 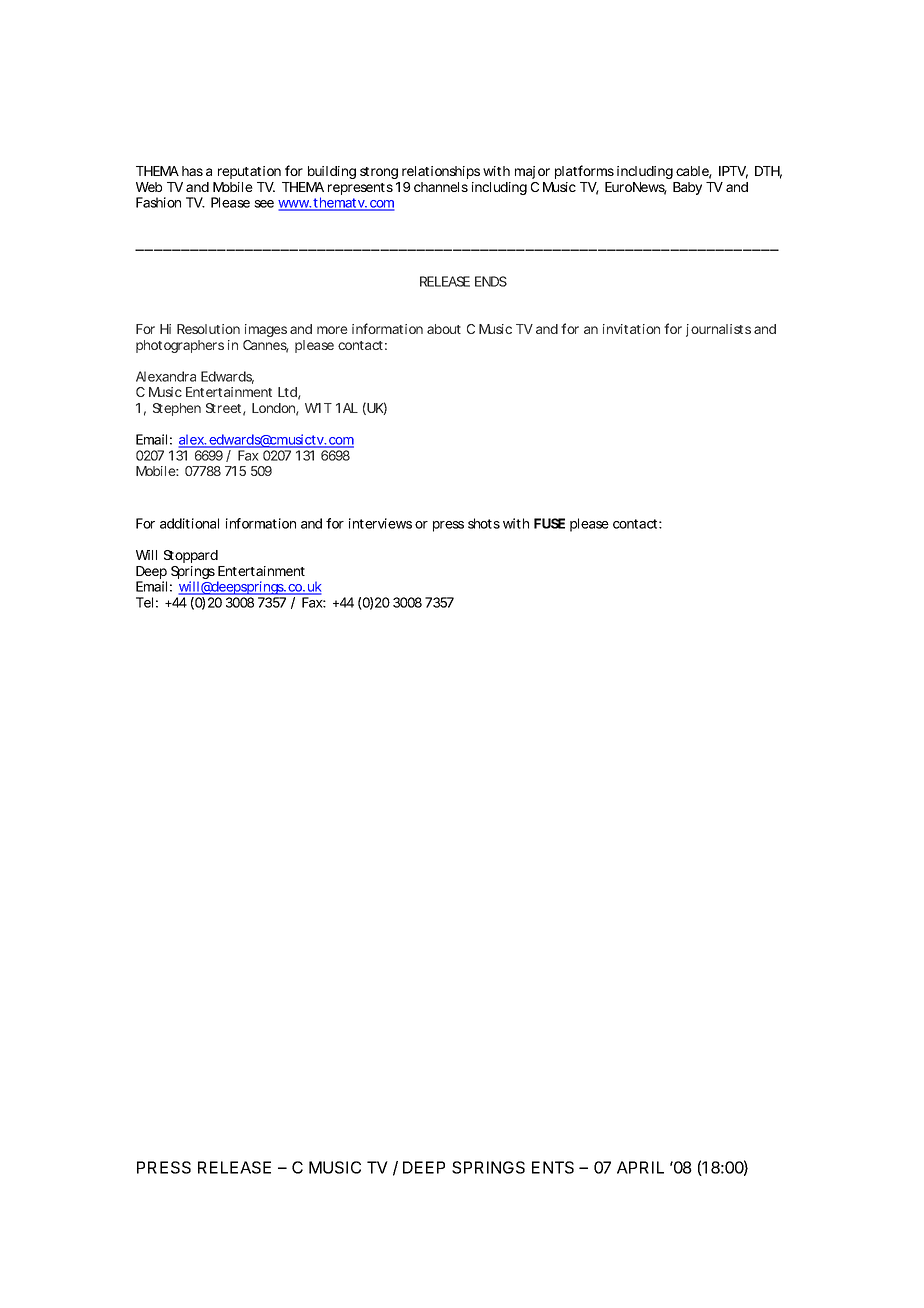 What do you see at coordinates (380, 523) in the screenshot?
I see `interviews` at bounding box center [380, 523].
